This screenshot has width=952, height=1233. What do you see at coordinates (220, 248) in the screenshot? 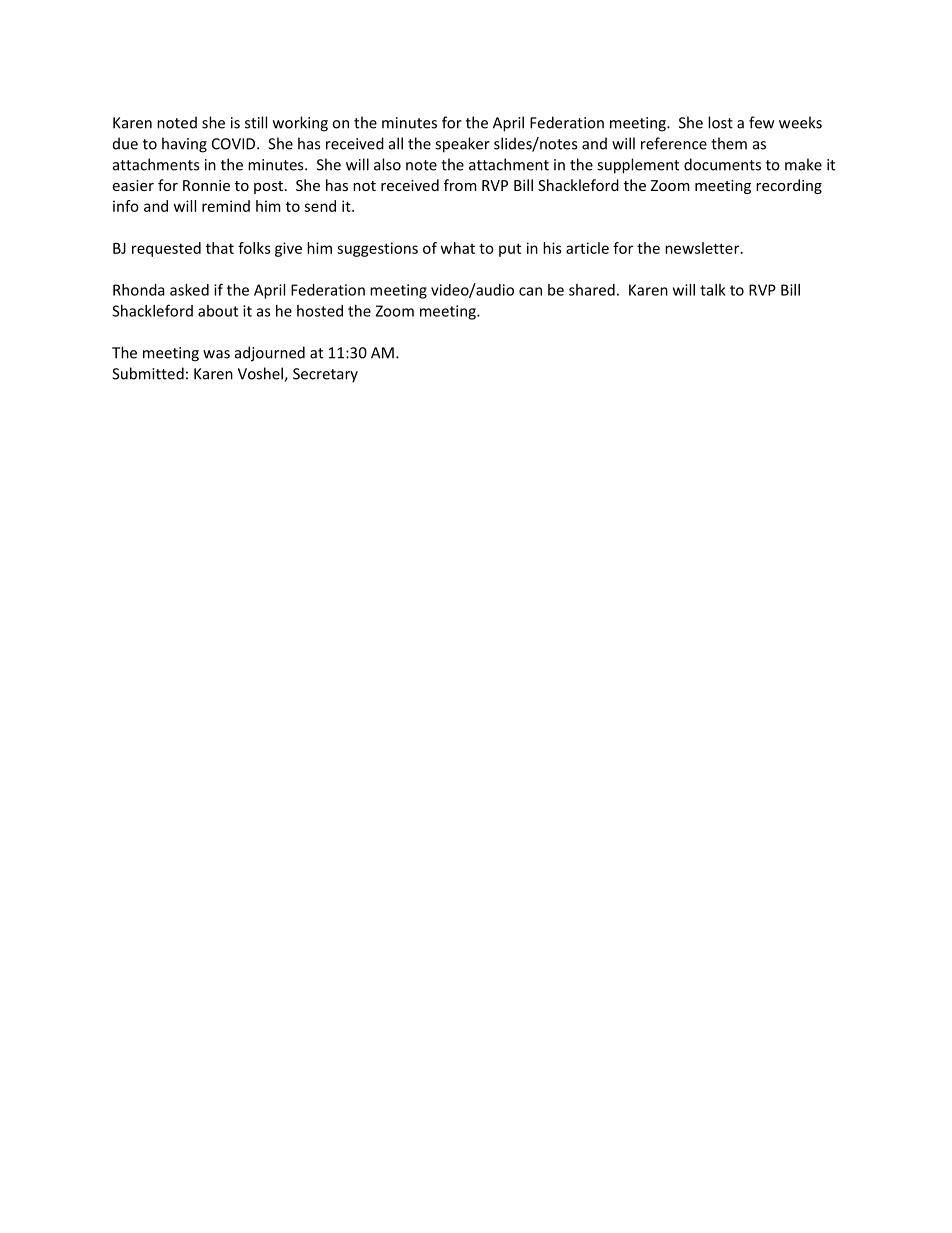
I see `that` at bounding box center [220, 248].
